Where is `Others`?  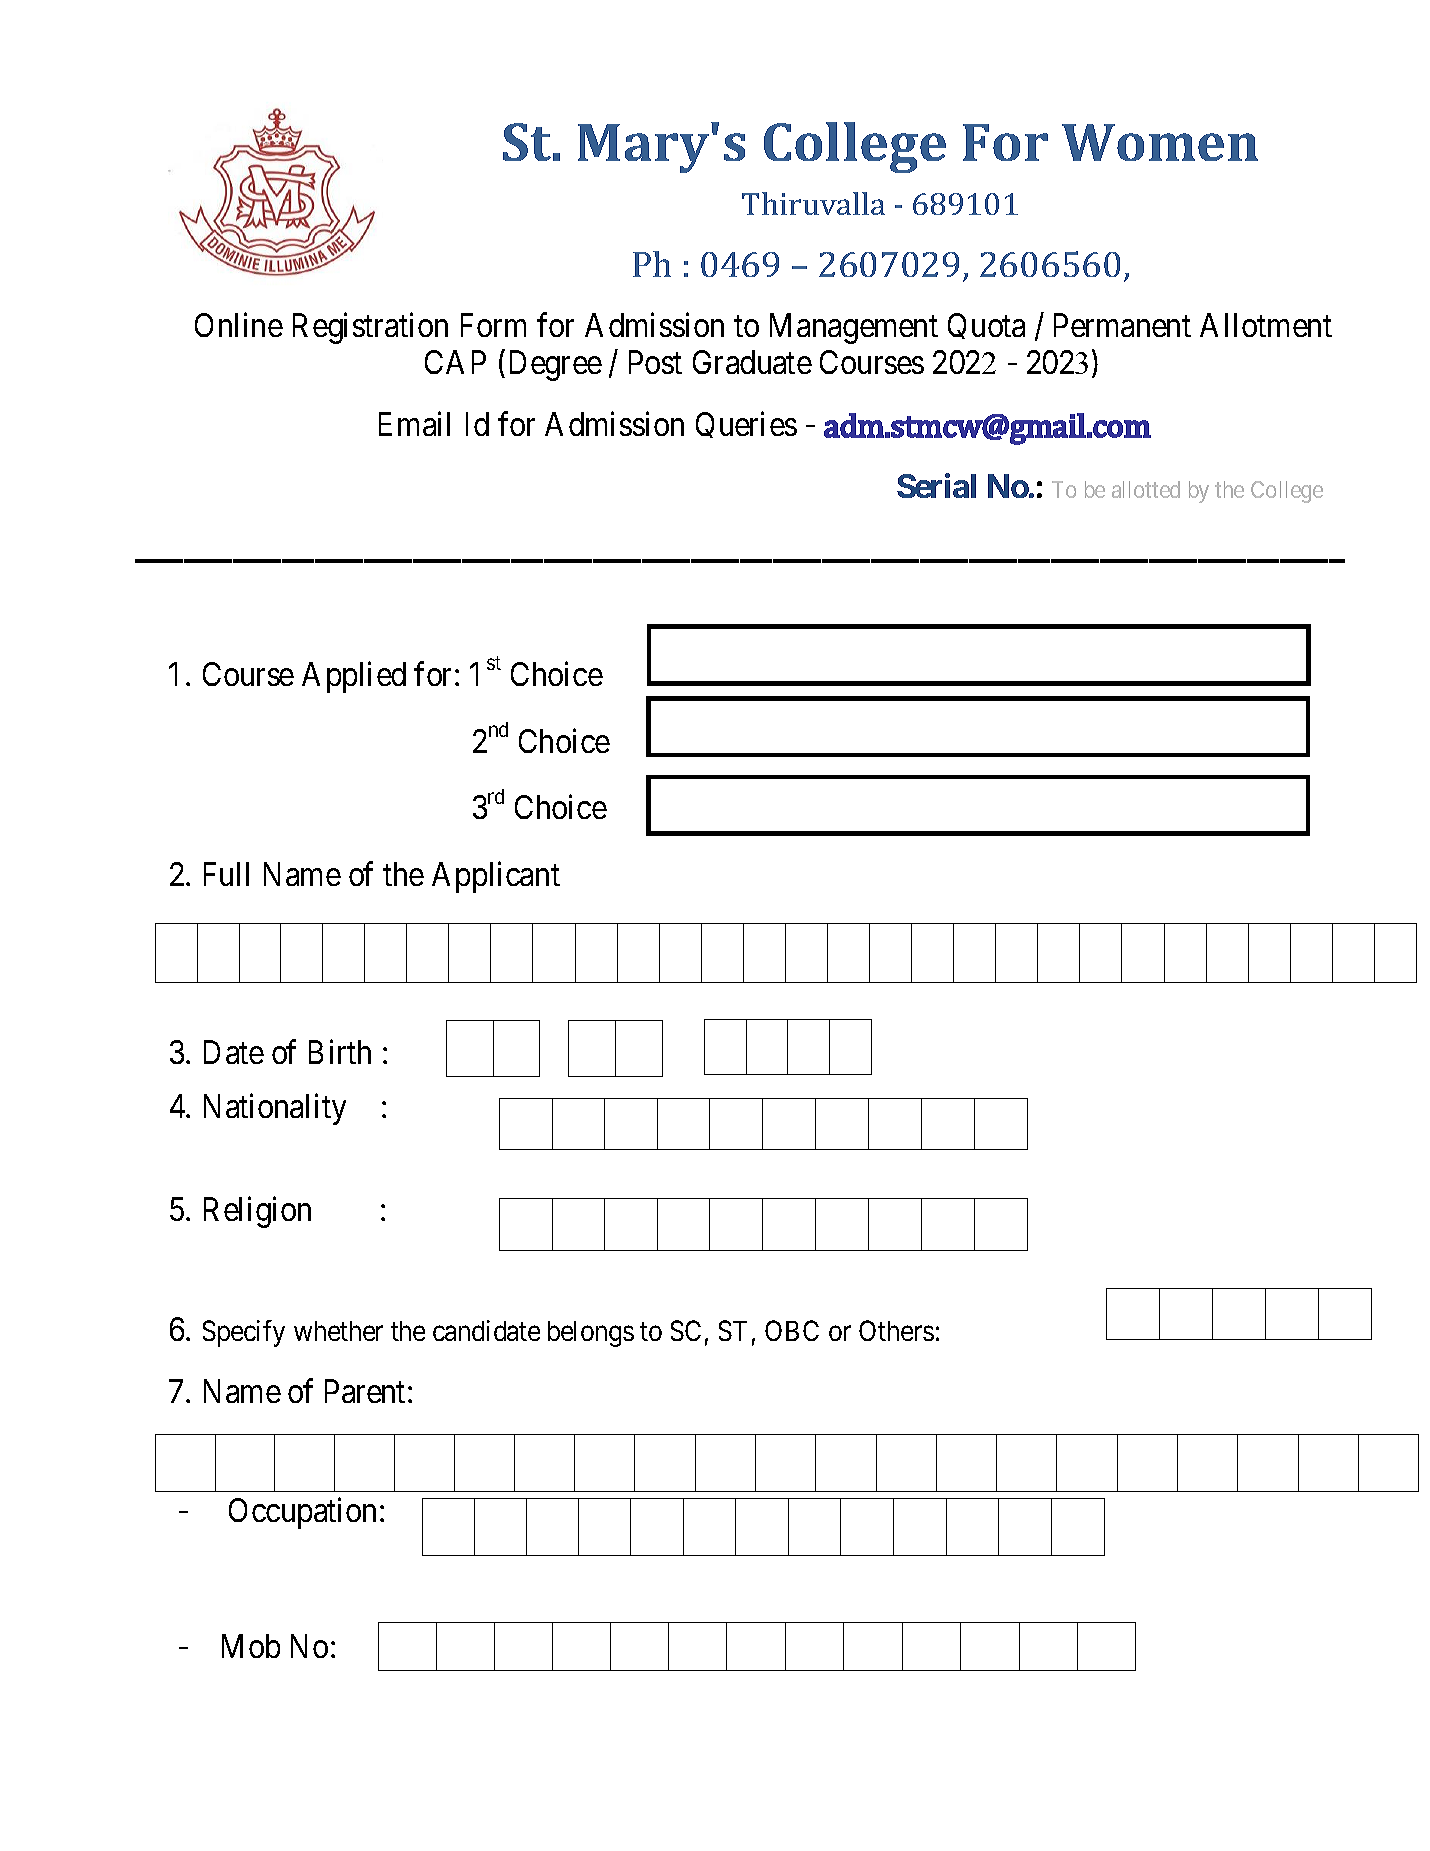
Others is located at coordinates (896, 1330).
